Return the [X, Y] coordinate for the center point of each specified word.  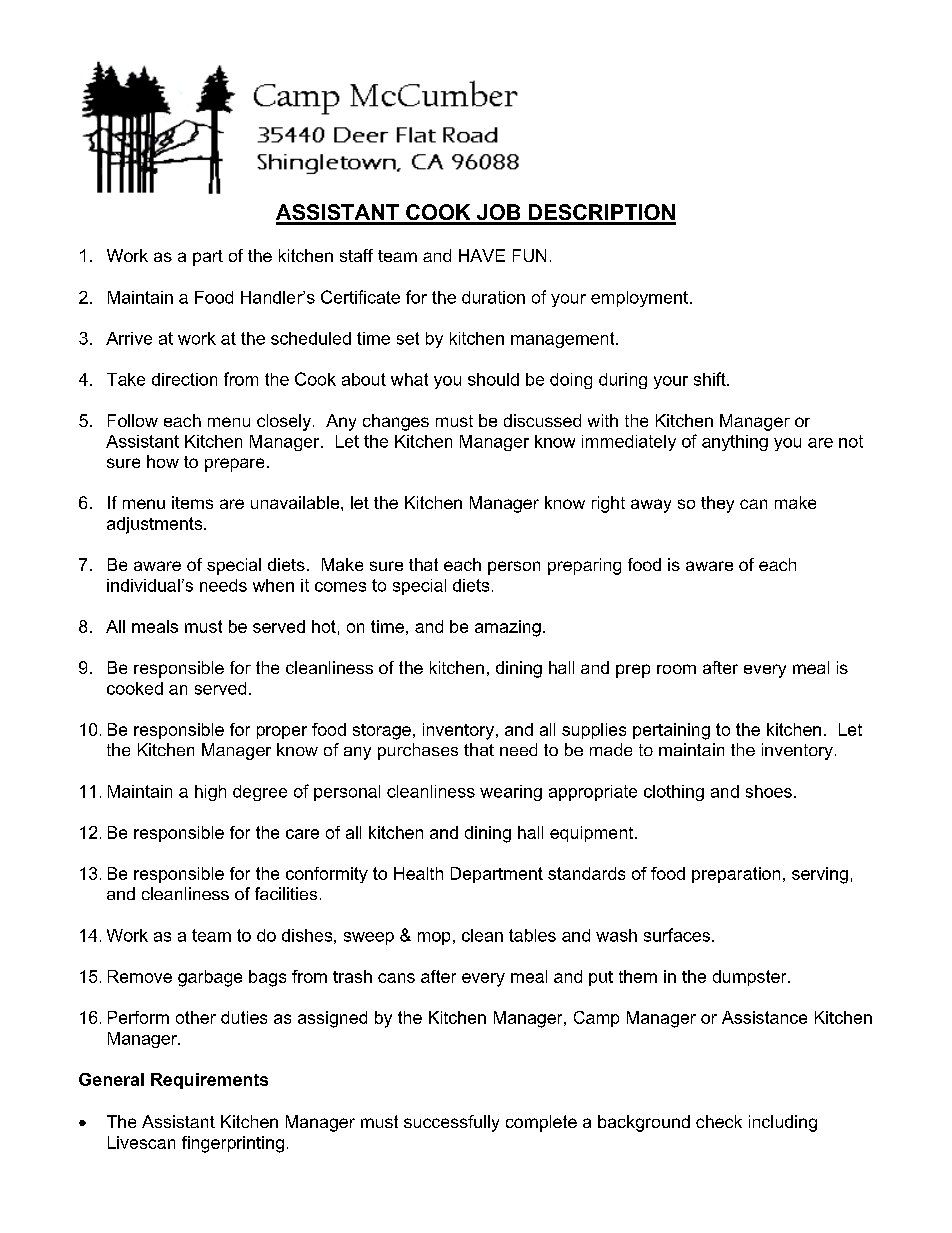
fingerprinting [233, 1144]
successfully [451, 1123]
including [783, 1123]
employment [639, 299]
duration [493, 297]
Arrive [129, 338]
